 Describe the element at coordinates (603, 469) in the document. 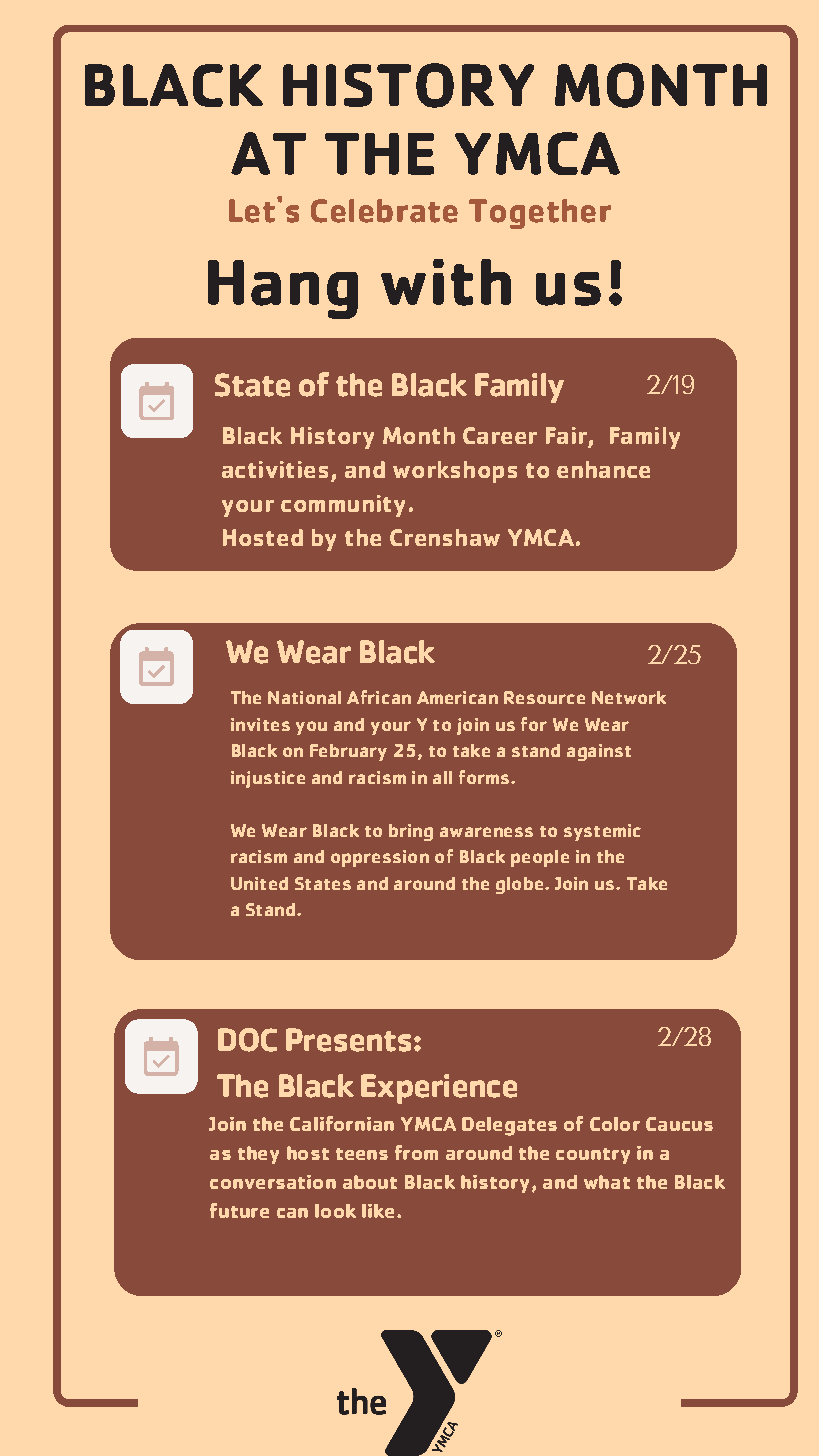

I see `enhance` at that location.
